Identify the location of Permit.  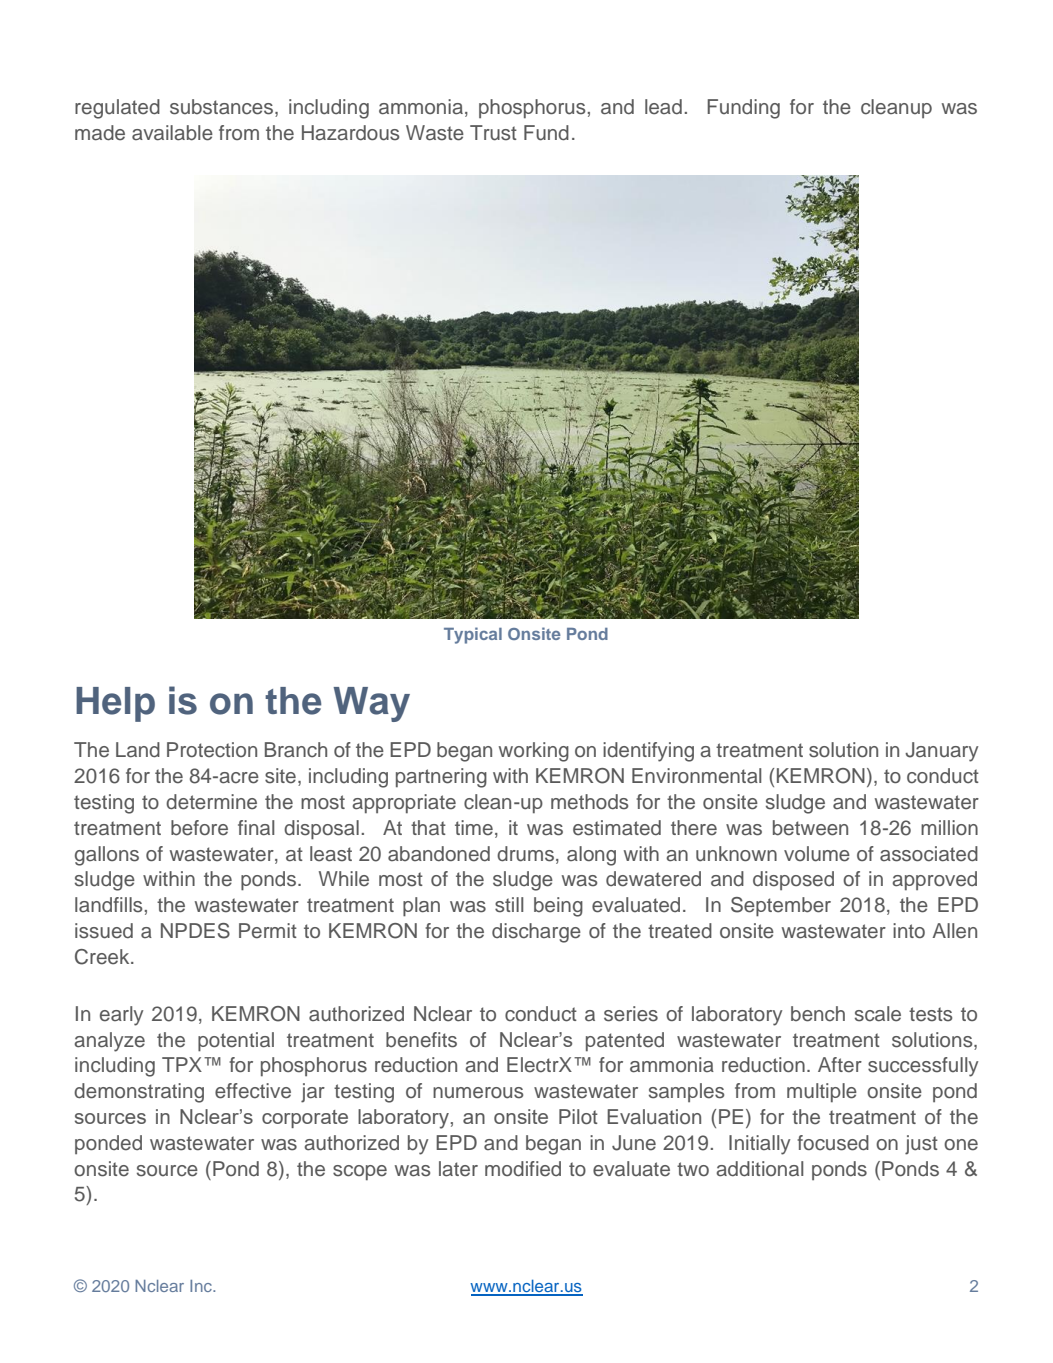
(268, 931).
